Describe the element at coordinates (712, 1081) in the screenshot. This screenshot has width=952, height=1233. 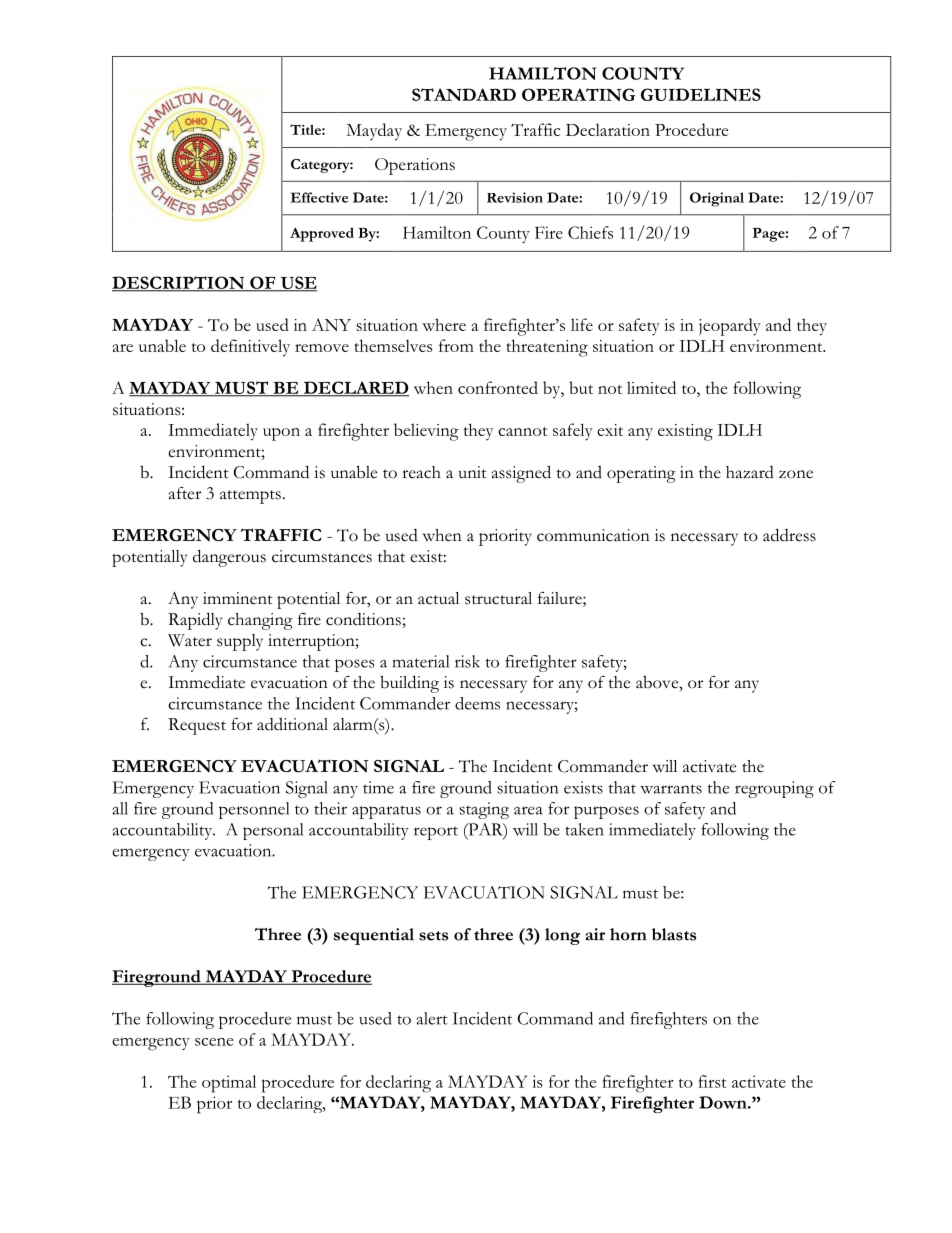
I see `first` at that location.
